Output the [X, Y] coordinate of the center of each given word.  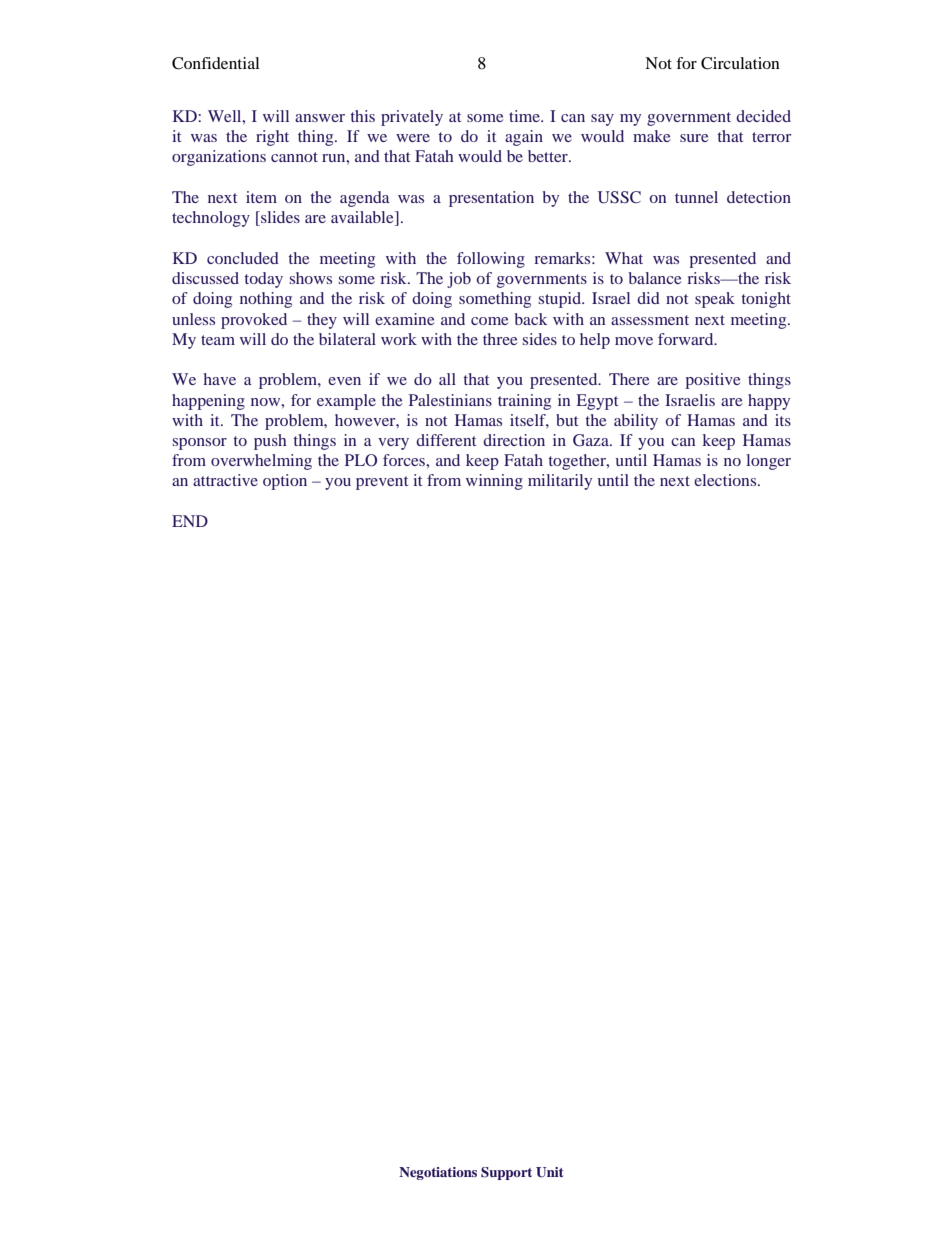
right [272, 138]
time [525, 116]
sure [694, 138]
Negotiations [438, 1173]
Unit [549, 1172]
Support [506, 1173]
